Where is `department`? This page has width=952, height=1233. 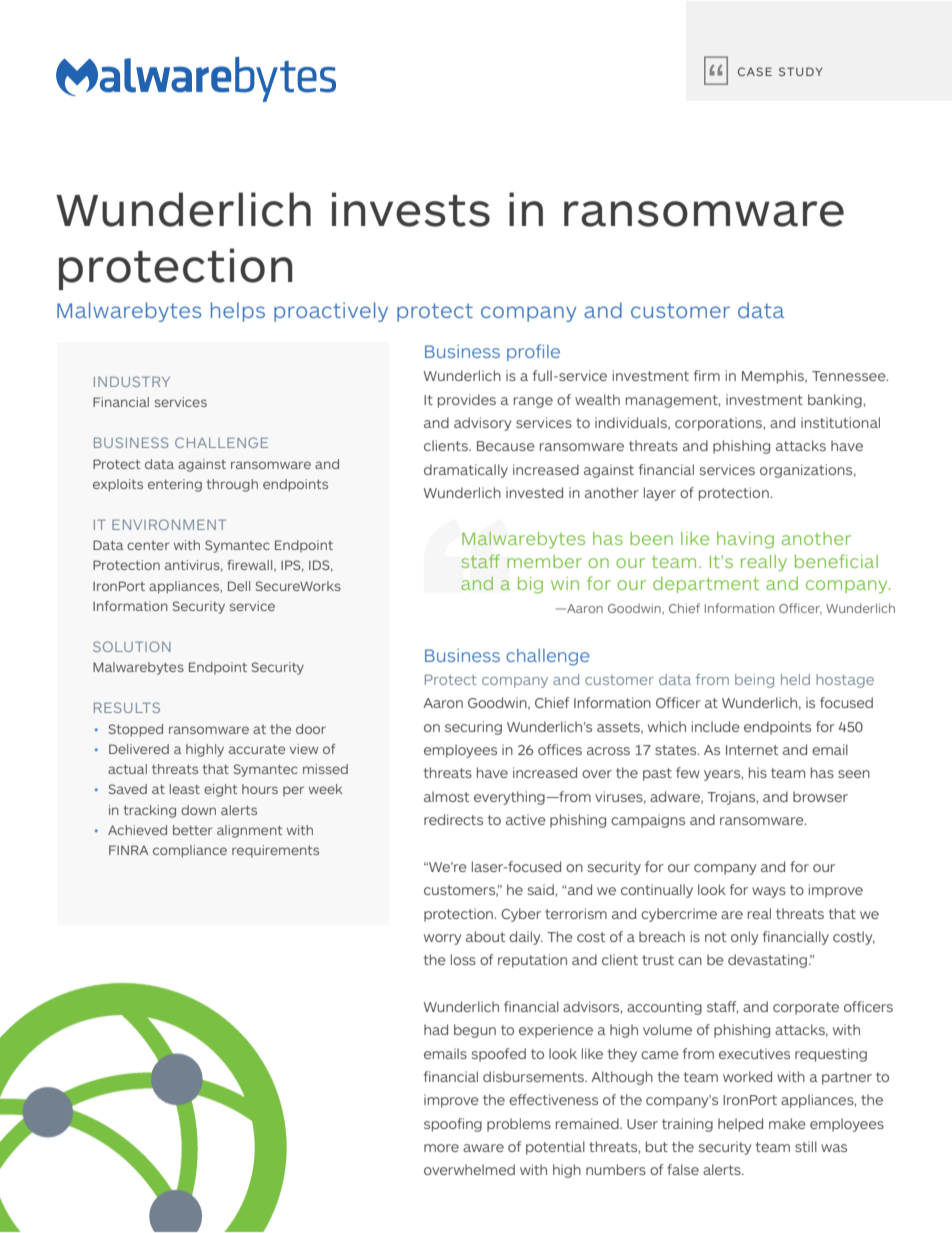
department is located at coordinates (706, 585).
